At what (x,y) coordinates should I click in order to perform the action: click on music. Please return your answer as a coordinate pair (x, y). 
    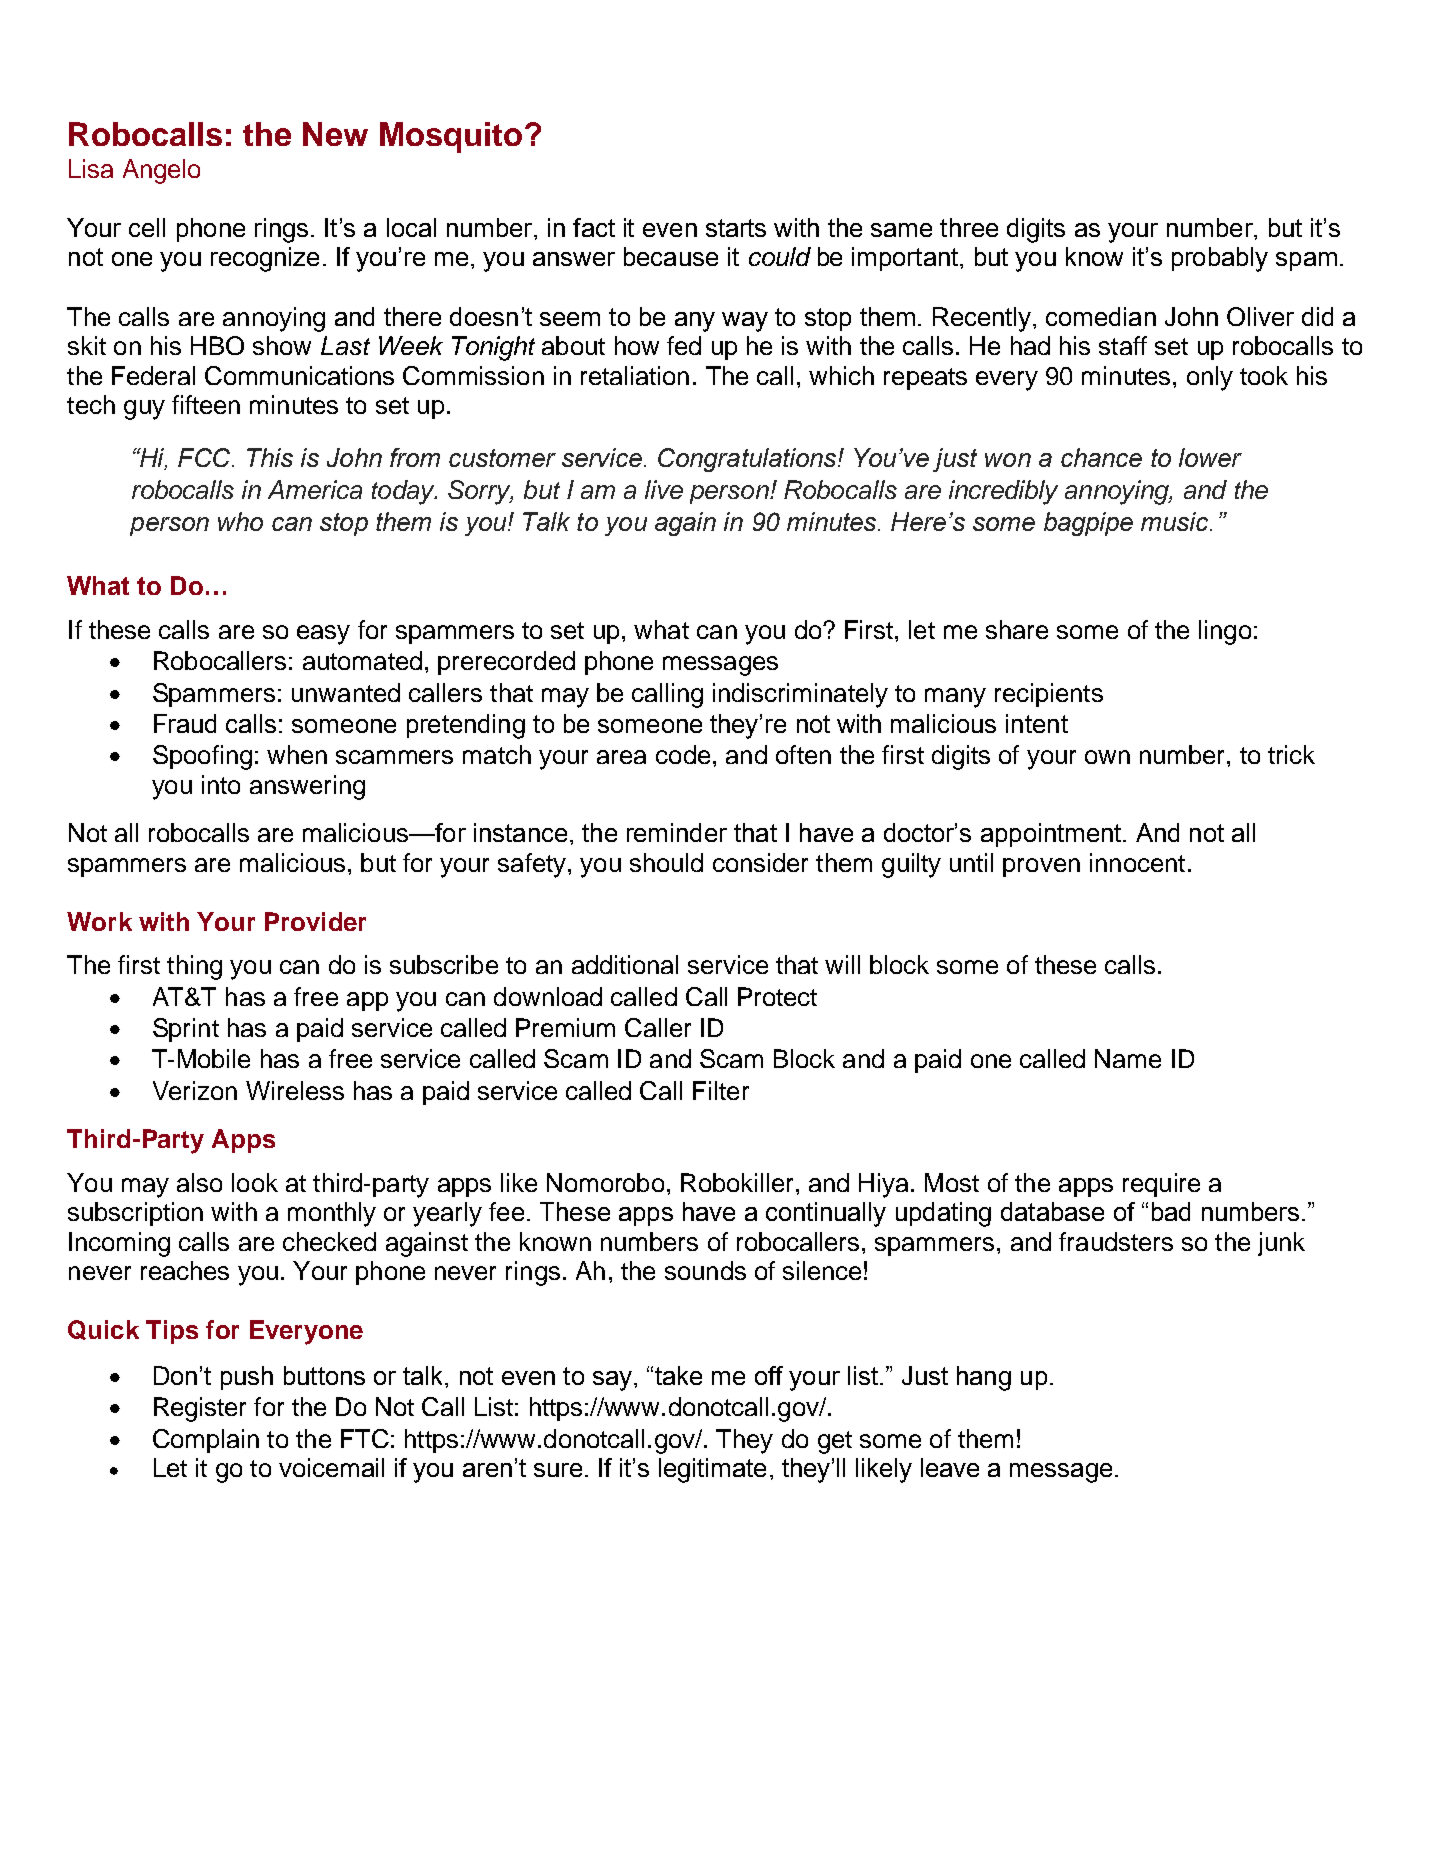
    Looking at the image, I should click on (1176, 521).
